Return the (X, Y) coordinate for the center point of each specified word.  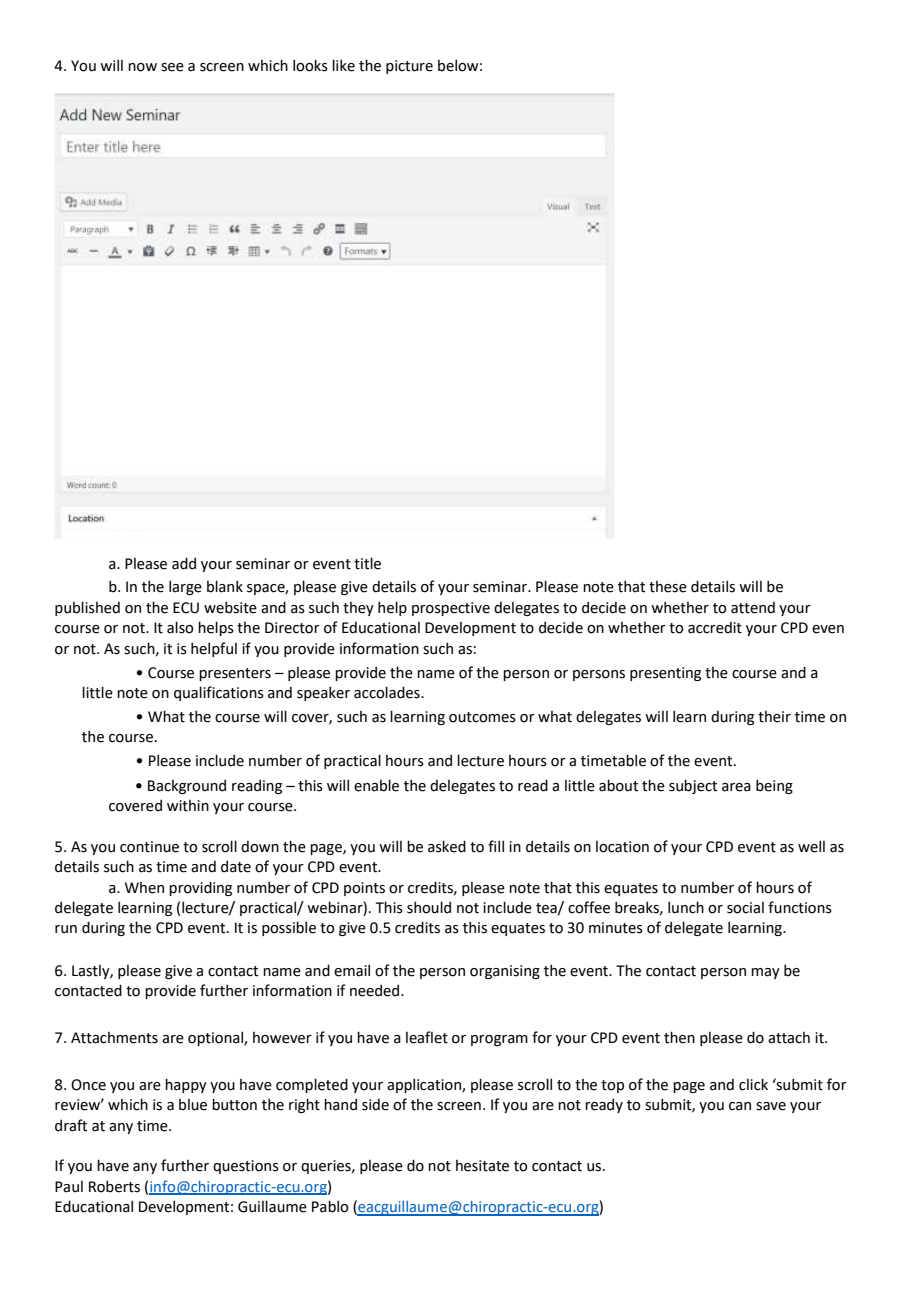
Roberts (114, 1186)
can (740, 1106)
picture (409, 67)
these (668, 587)
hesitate (482, 1166)
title (367, 563)
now (142, 67)
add (184, 563)
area (736, 787)
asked (447, 846)
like (343, 65)
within (188, 806)
